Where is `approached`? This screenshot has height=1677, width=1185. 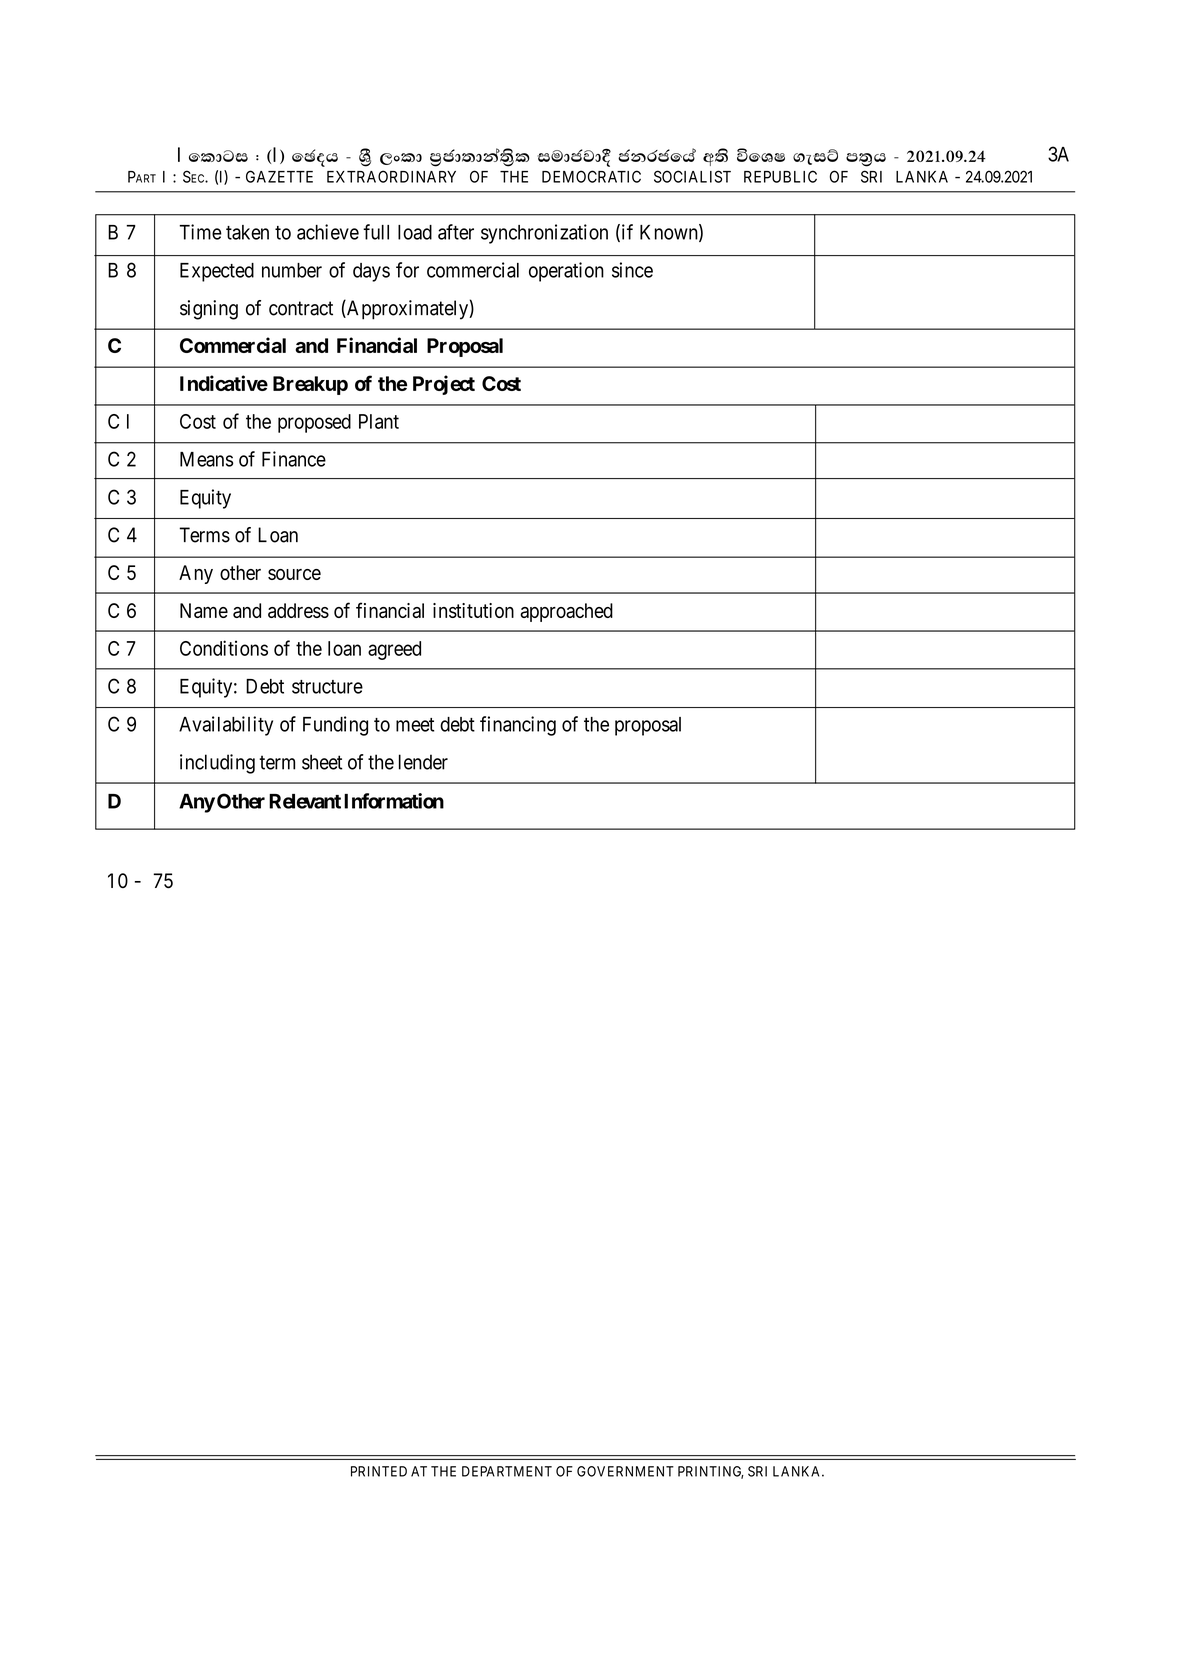
approached is located at coordinates (566, 612).
